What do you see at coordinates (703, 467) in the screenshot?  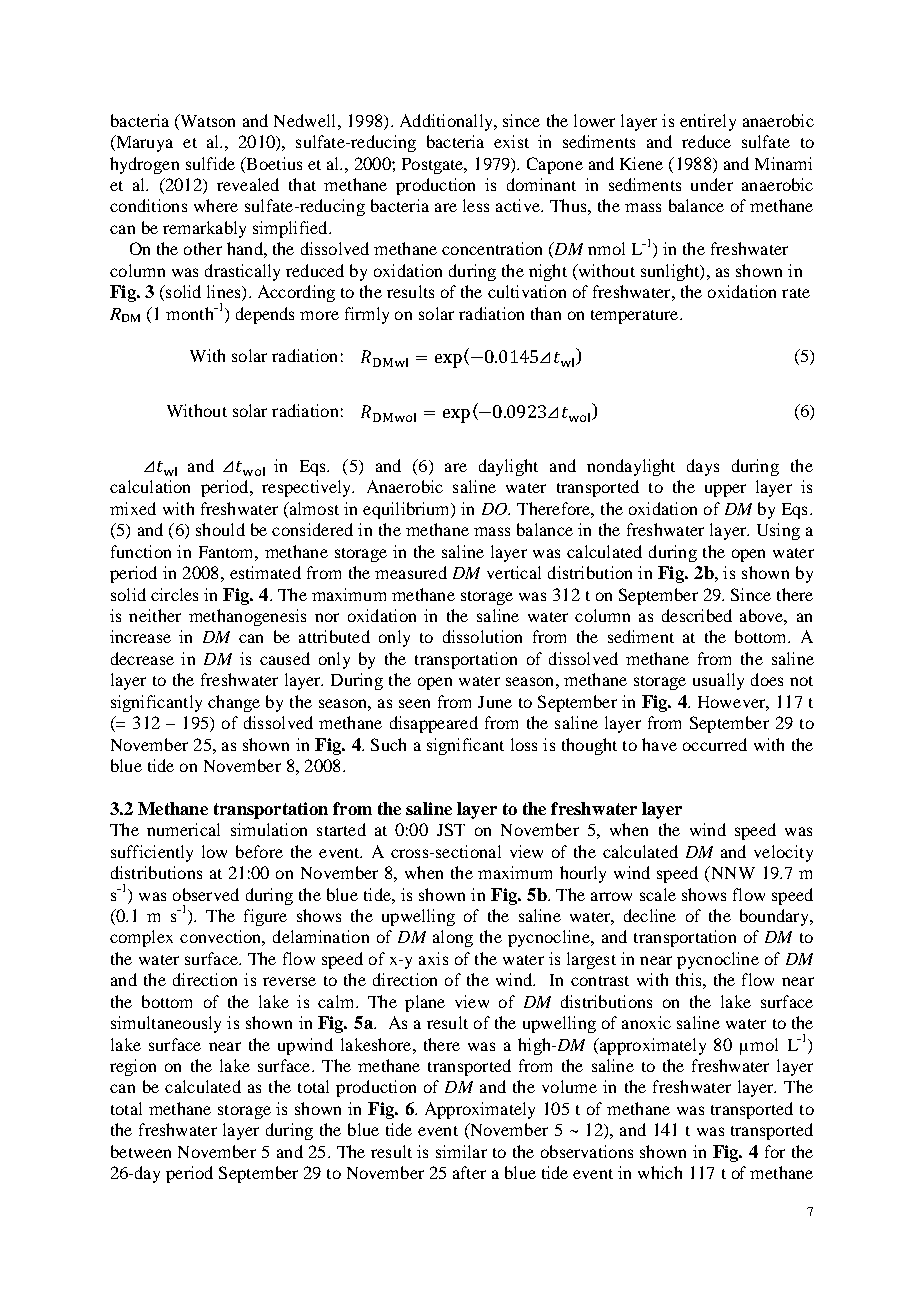 I see `days` at bounding box center [703, 467].
